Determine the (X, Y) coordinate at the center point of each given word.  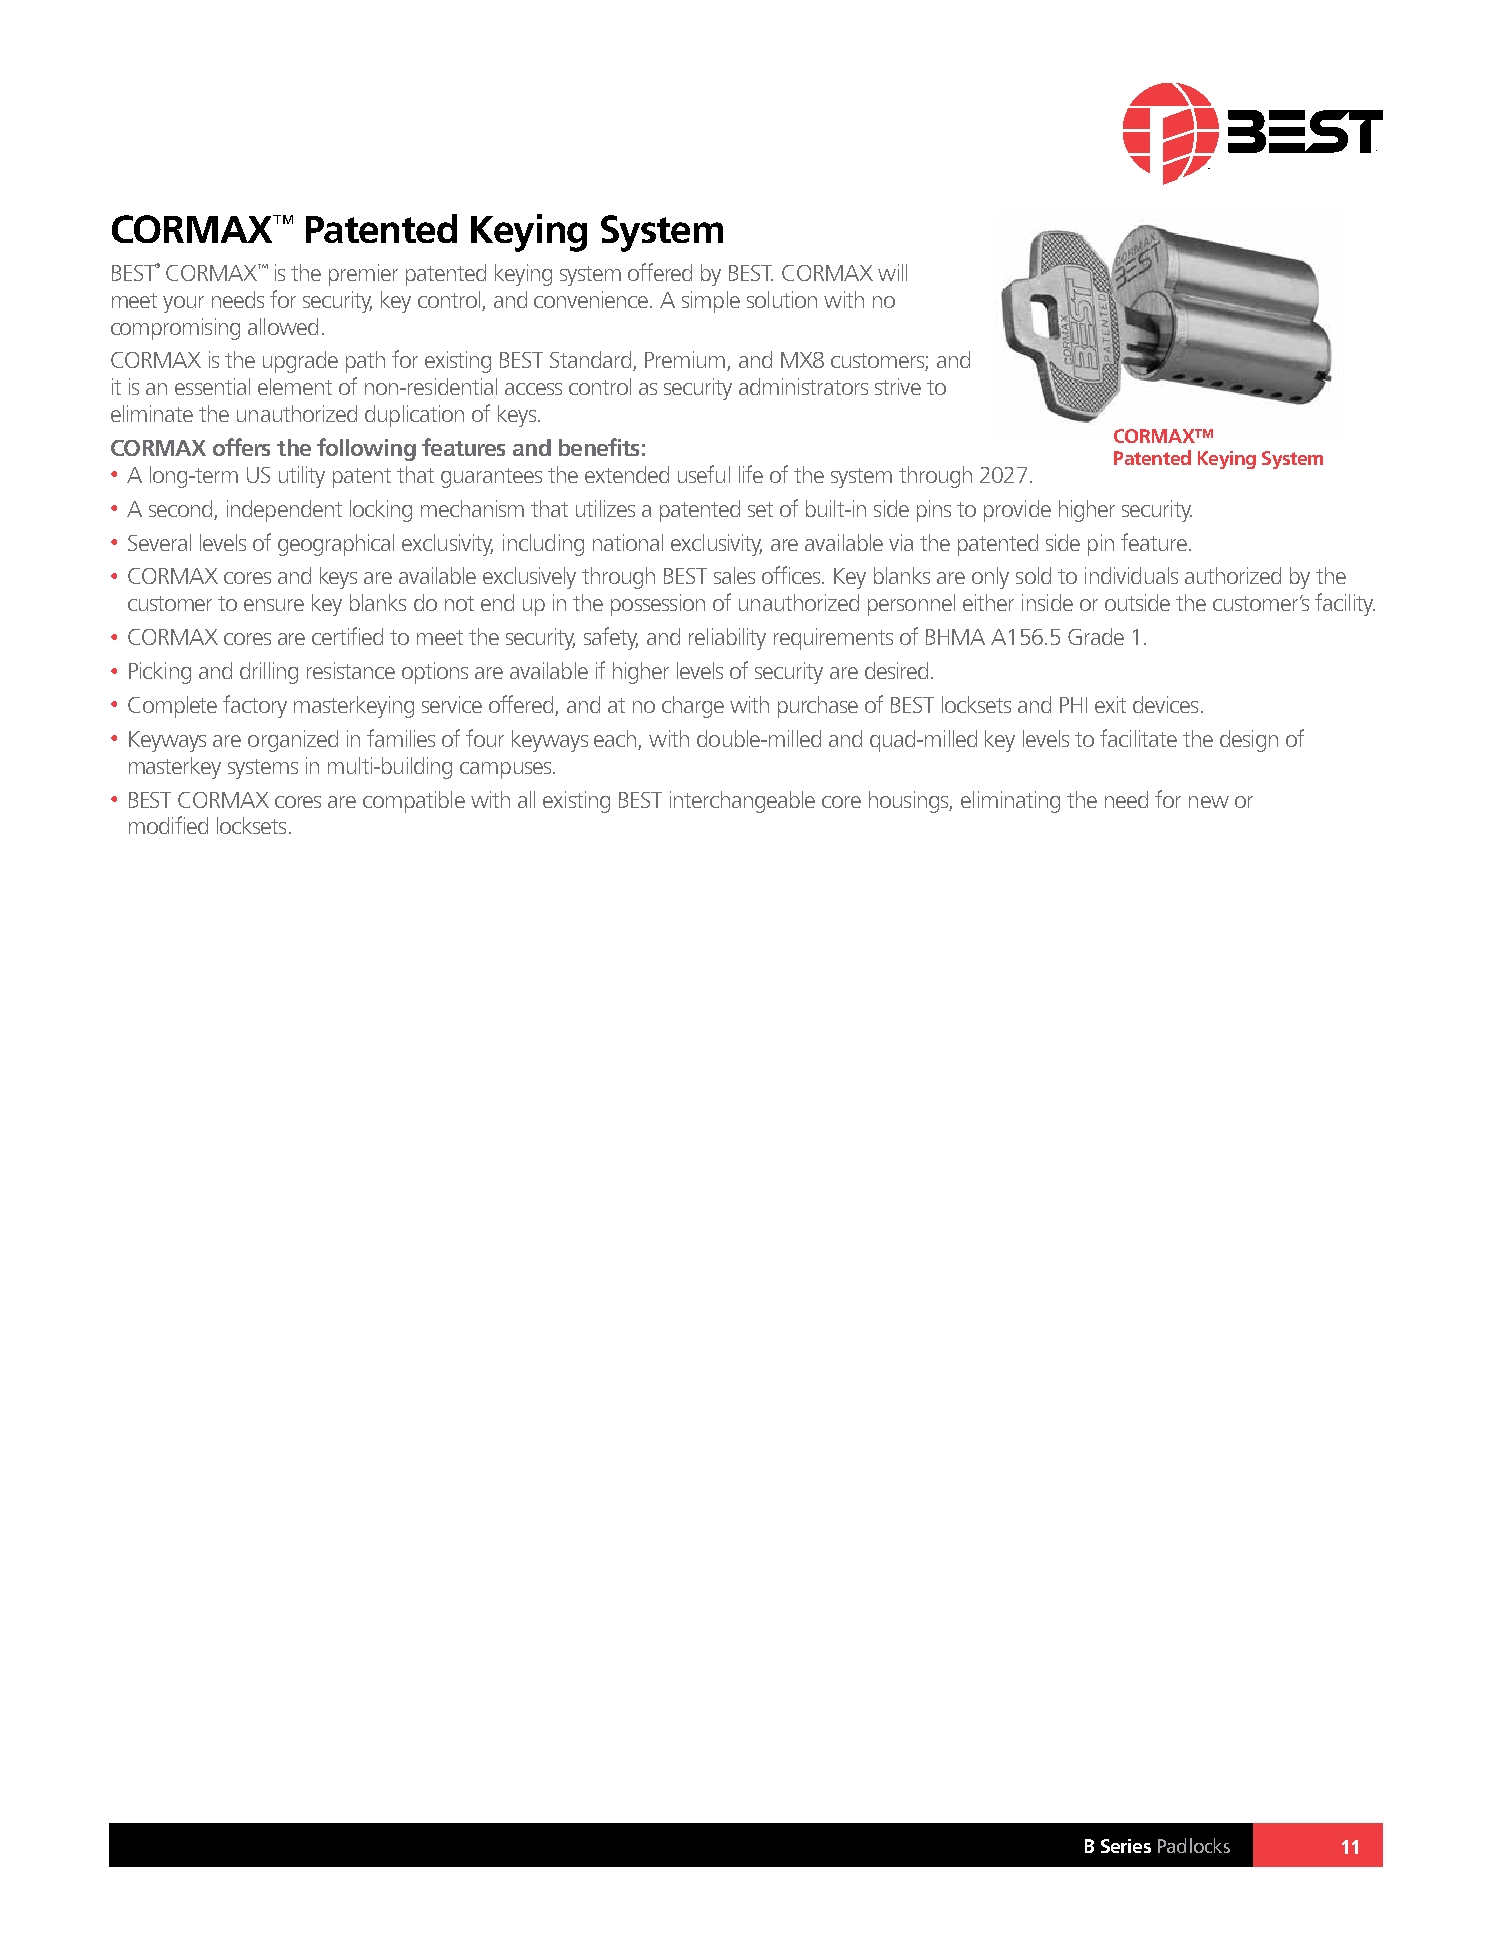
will (892, 272)
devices (1165, 704)
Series (1126, 1846)
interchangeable (742, 802)
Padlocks (1194, 1845)
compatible (414, 802)
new (1209, 802)
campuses (507, 770)
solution (782, 299)
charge (693, 707)
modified (168, 825)
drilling (269, 673)
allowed (283, 326)
